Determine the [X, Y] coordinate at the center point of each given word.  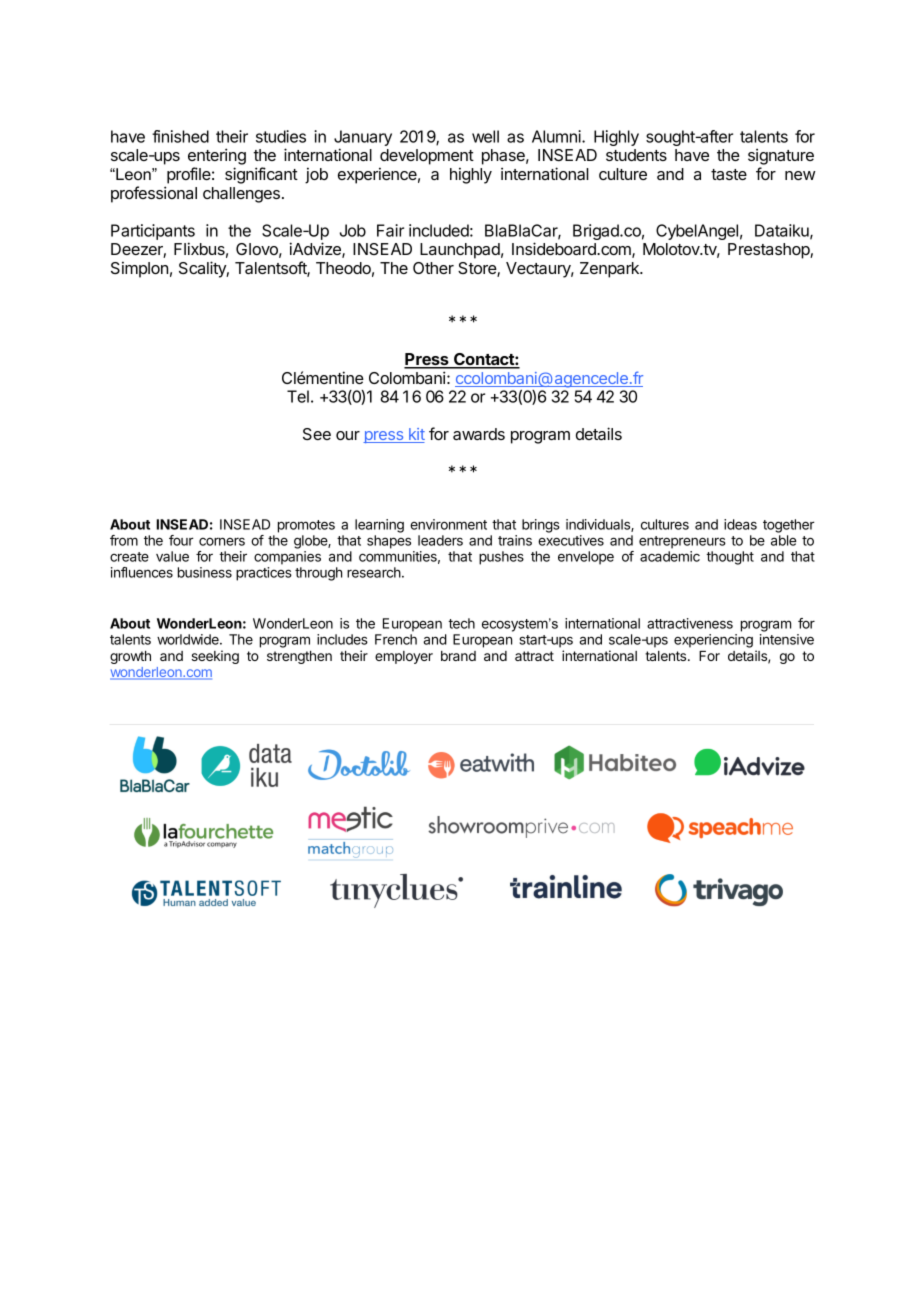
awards [479, 434]
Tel [298, 396]
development [427, 157]
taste [729, 174]
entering [217, 158]
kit [416, 435]
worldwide [189, 639]
